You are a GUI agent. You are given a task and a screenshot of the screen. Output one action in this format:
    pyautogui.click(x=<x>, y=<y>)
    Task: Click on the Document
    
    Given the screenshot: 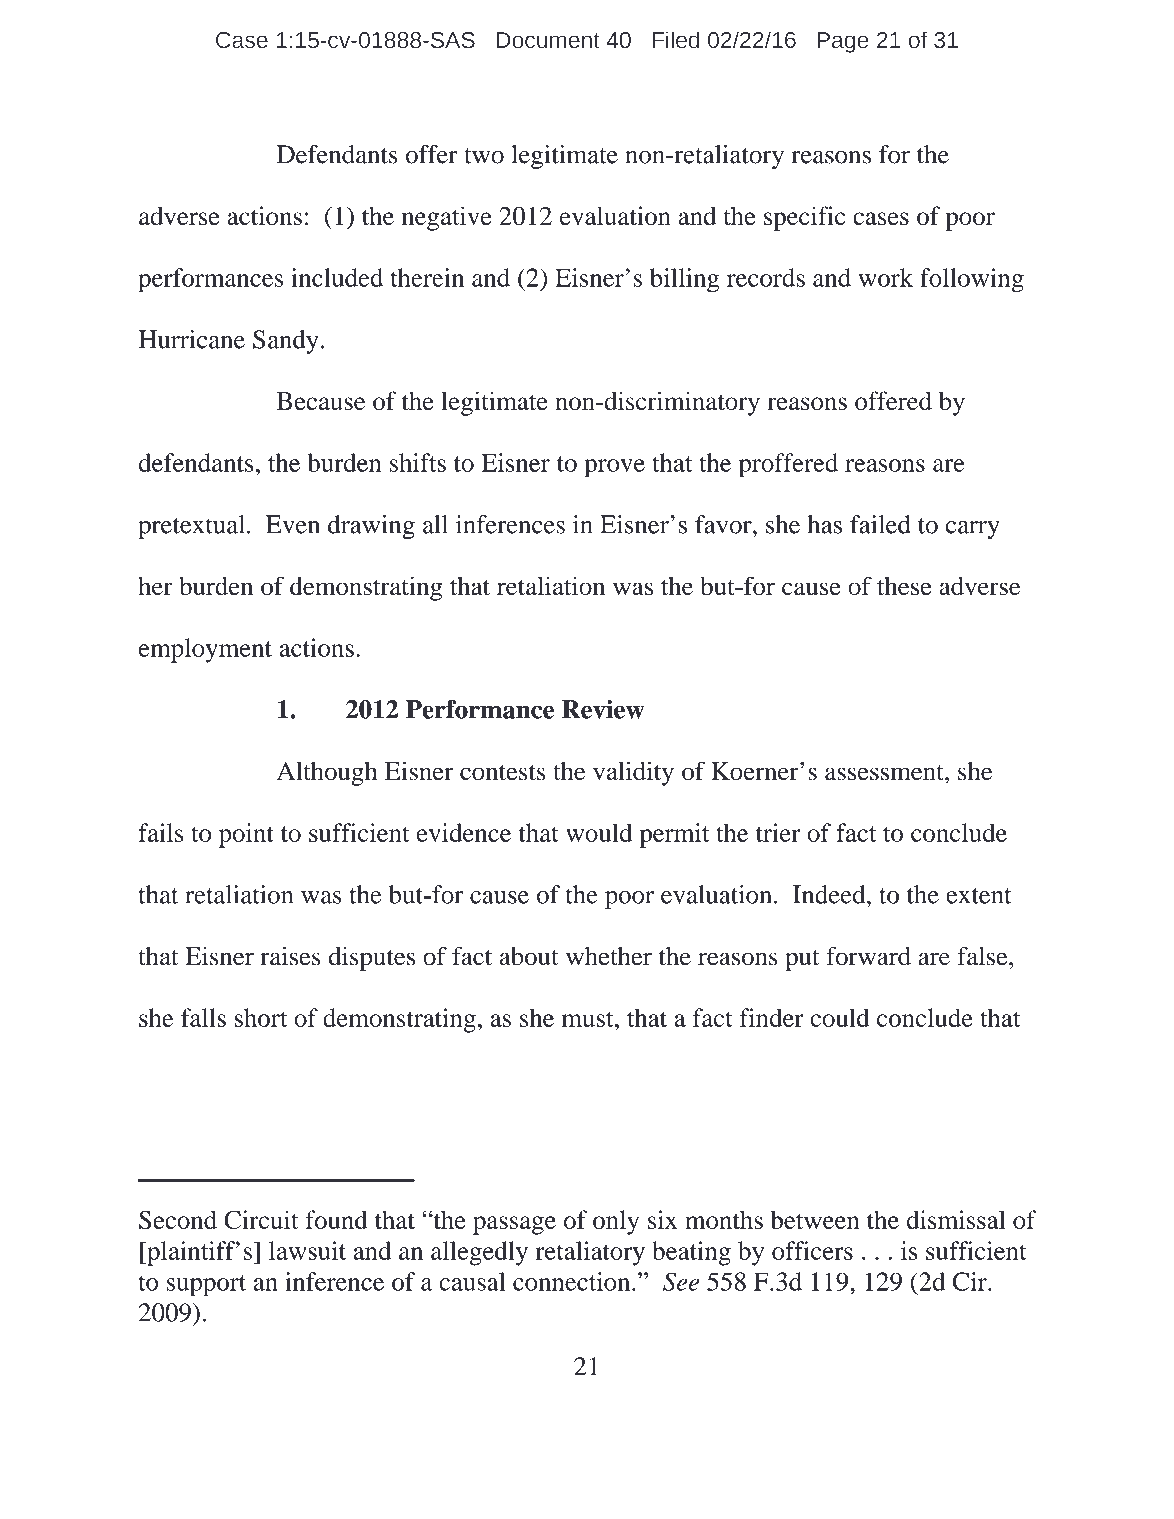 What is the action you would take?
    pyautogui.click(x=548, y=40)
